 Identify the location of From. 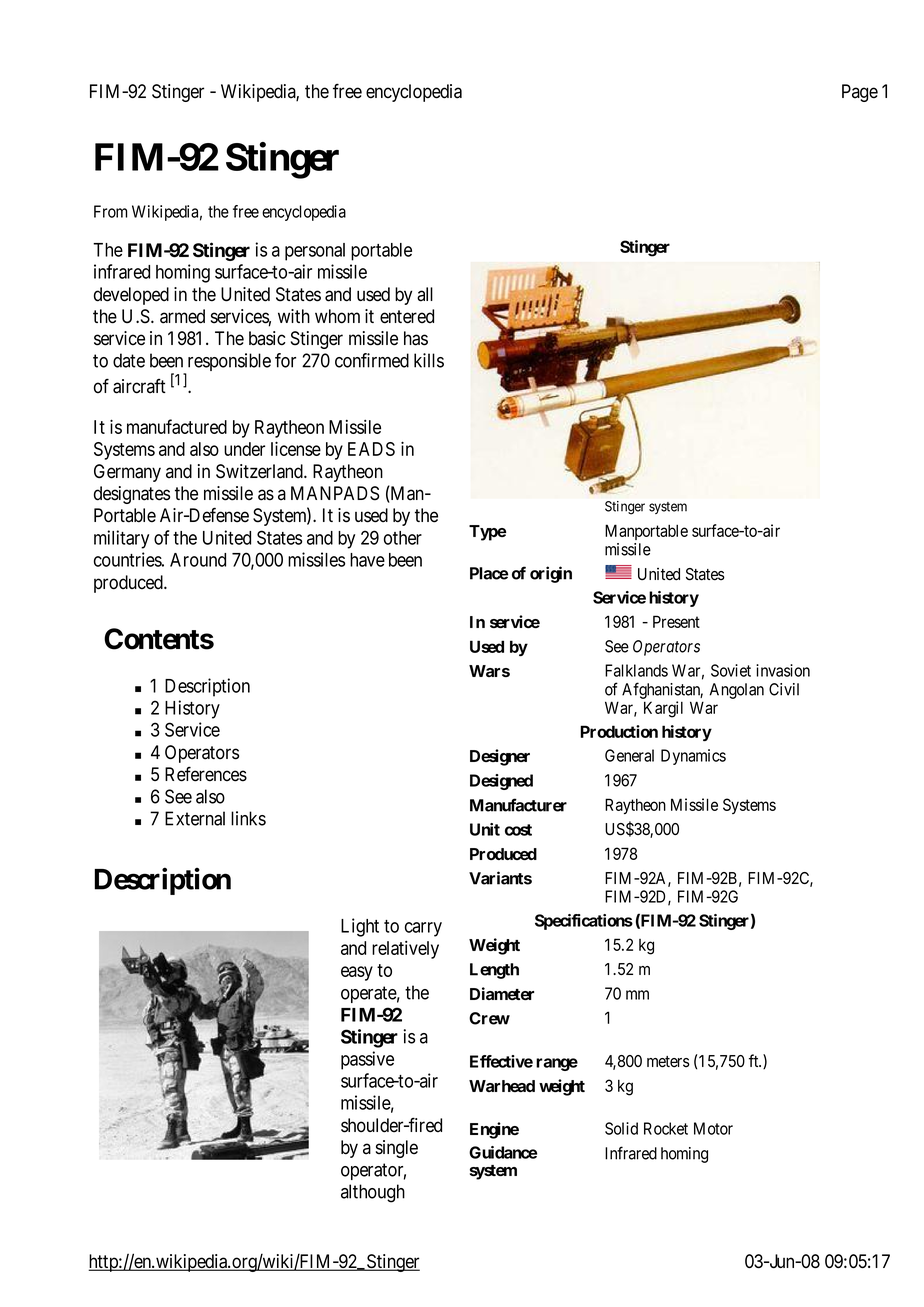
(110, 211).
